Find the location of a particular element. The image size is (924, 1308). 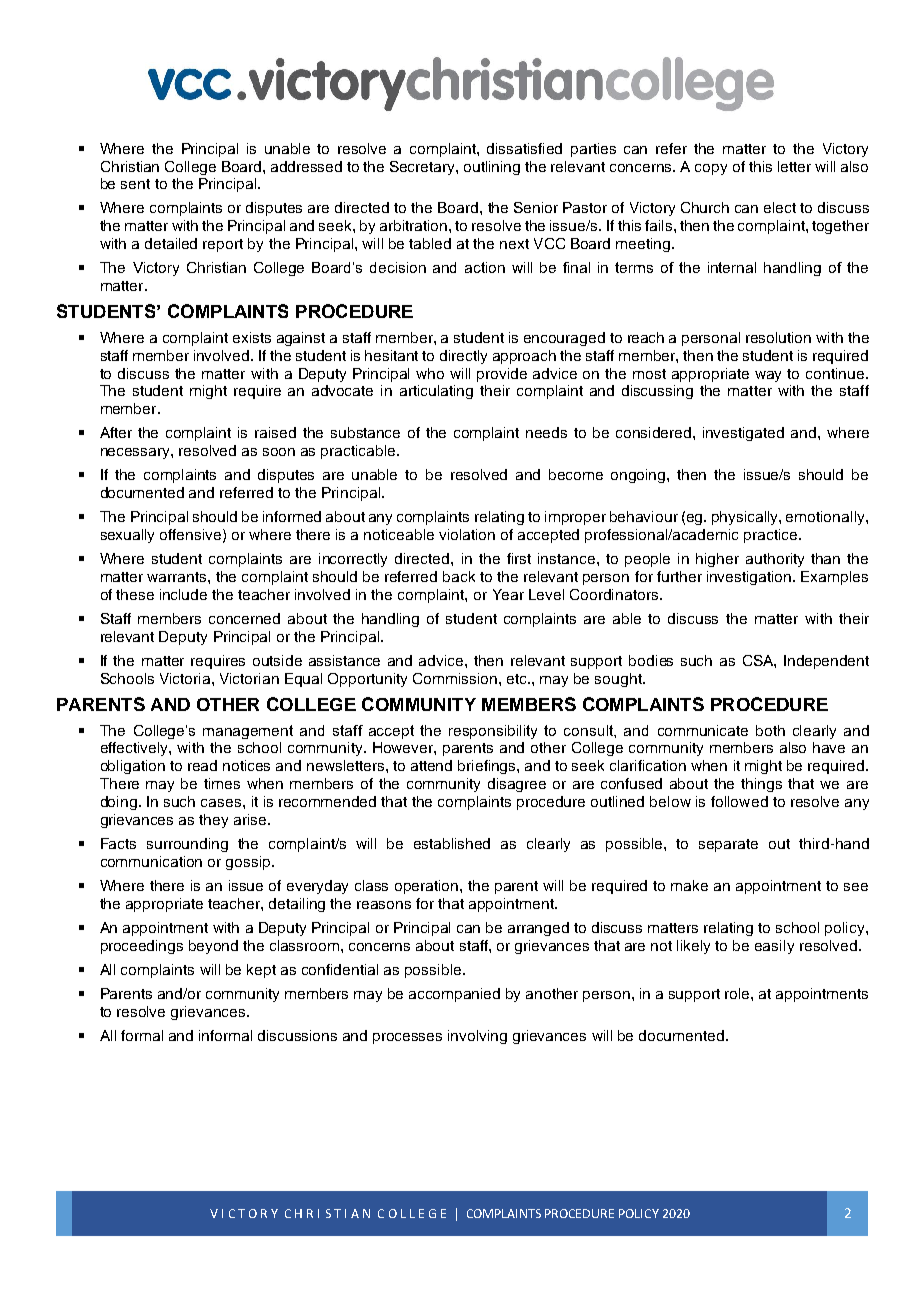

sent is located at coordinates (135, 184).
